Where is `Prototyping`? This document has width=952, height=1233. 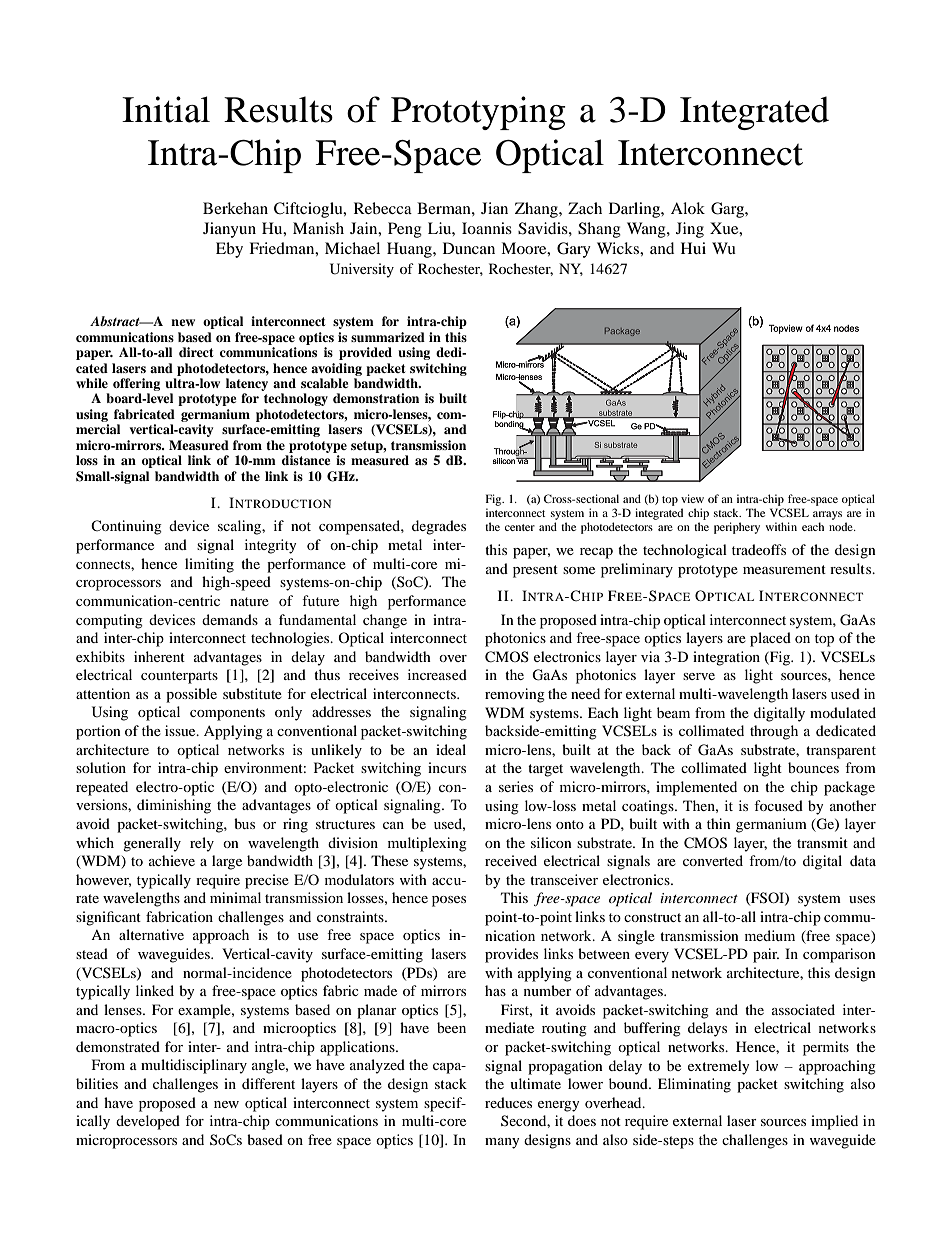 Prototyping is located at coordinates (478, 113).
